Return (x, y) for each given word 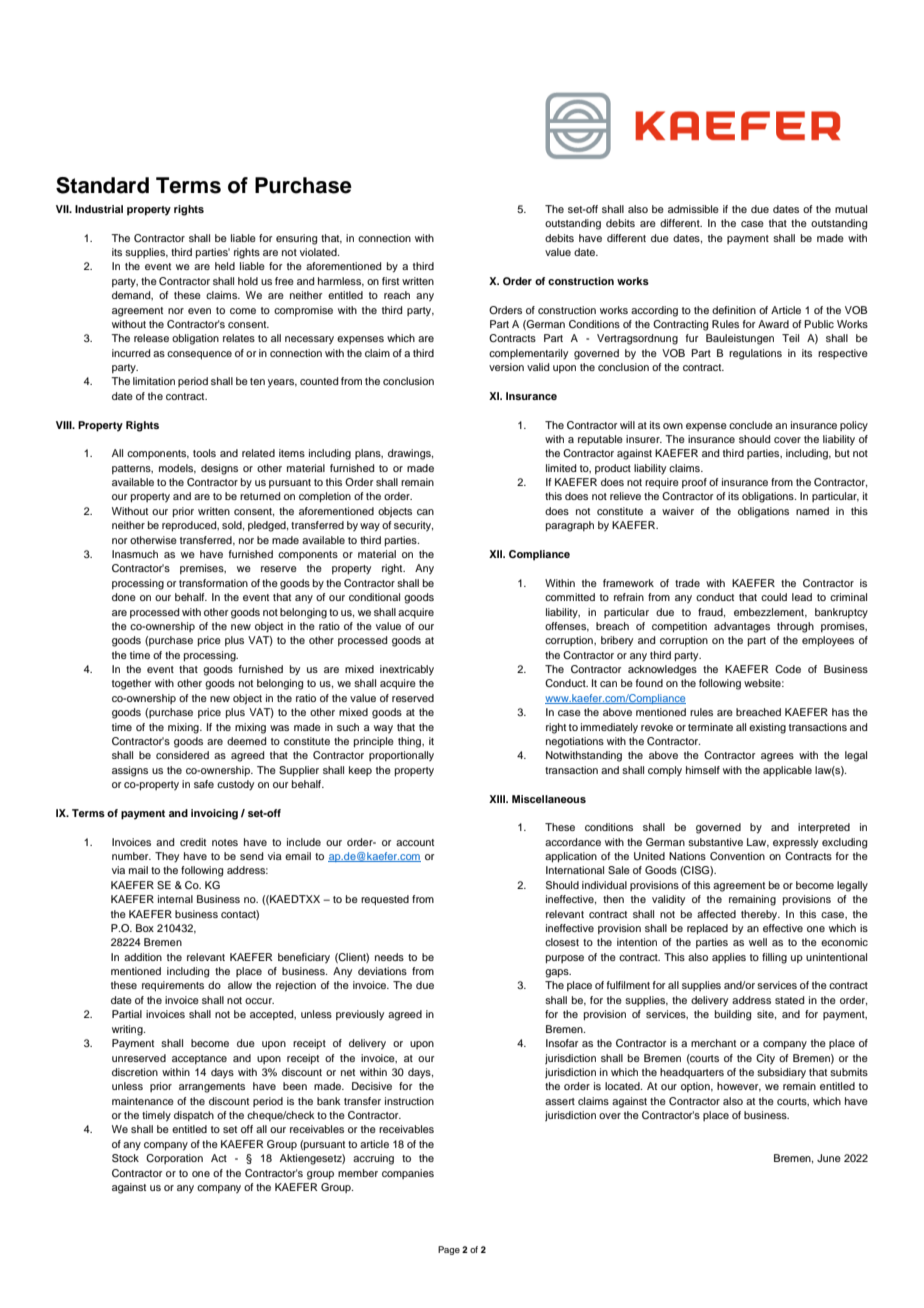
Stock (125, 1158)
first (390, 281)
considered (182, 755)
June (829, 1158)
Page (449, 1250)
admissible (693, 209)
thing (410, 742)
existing (767, 728)
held (225, 266)
